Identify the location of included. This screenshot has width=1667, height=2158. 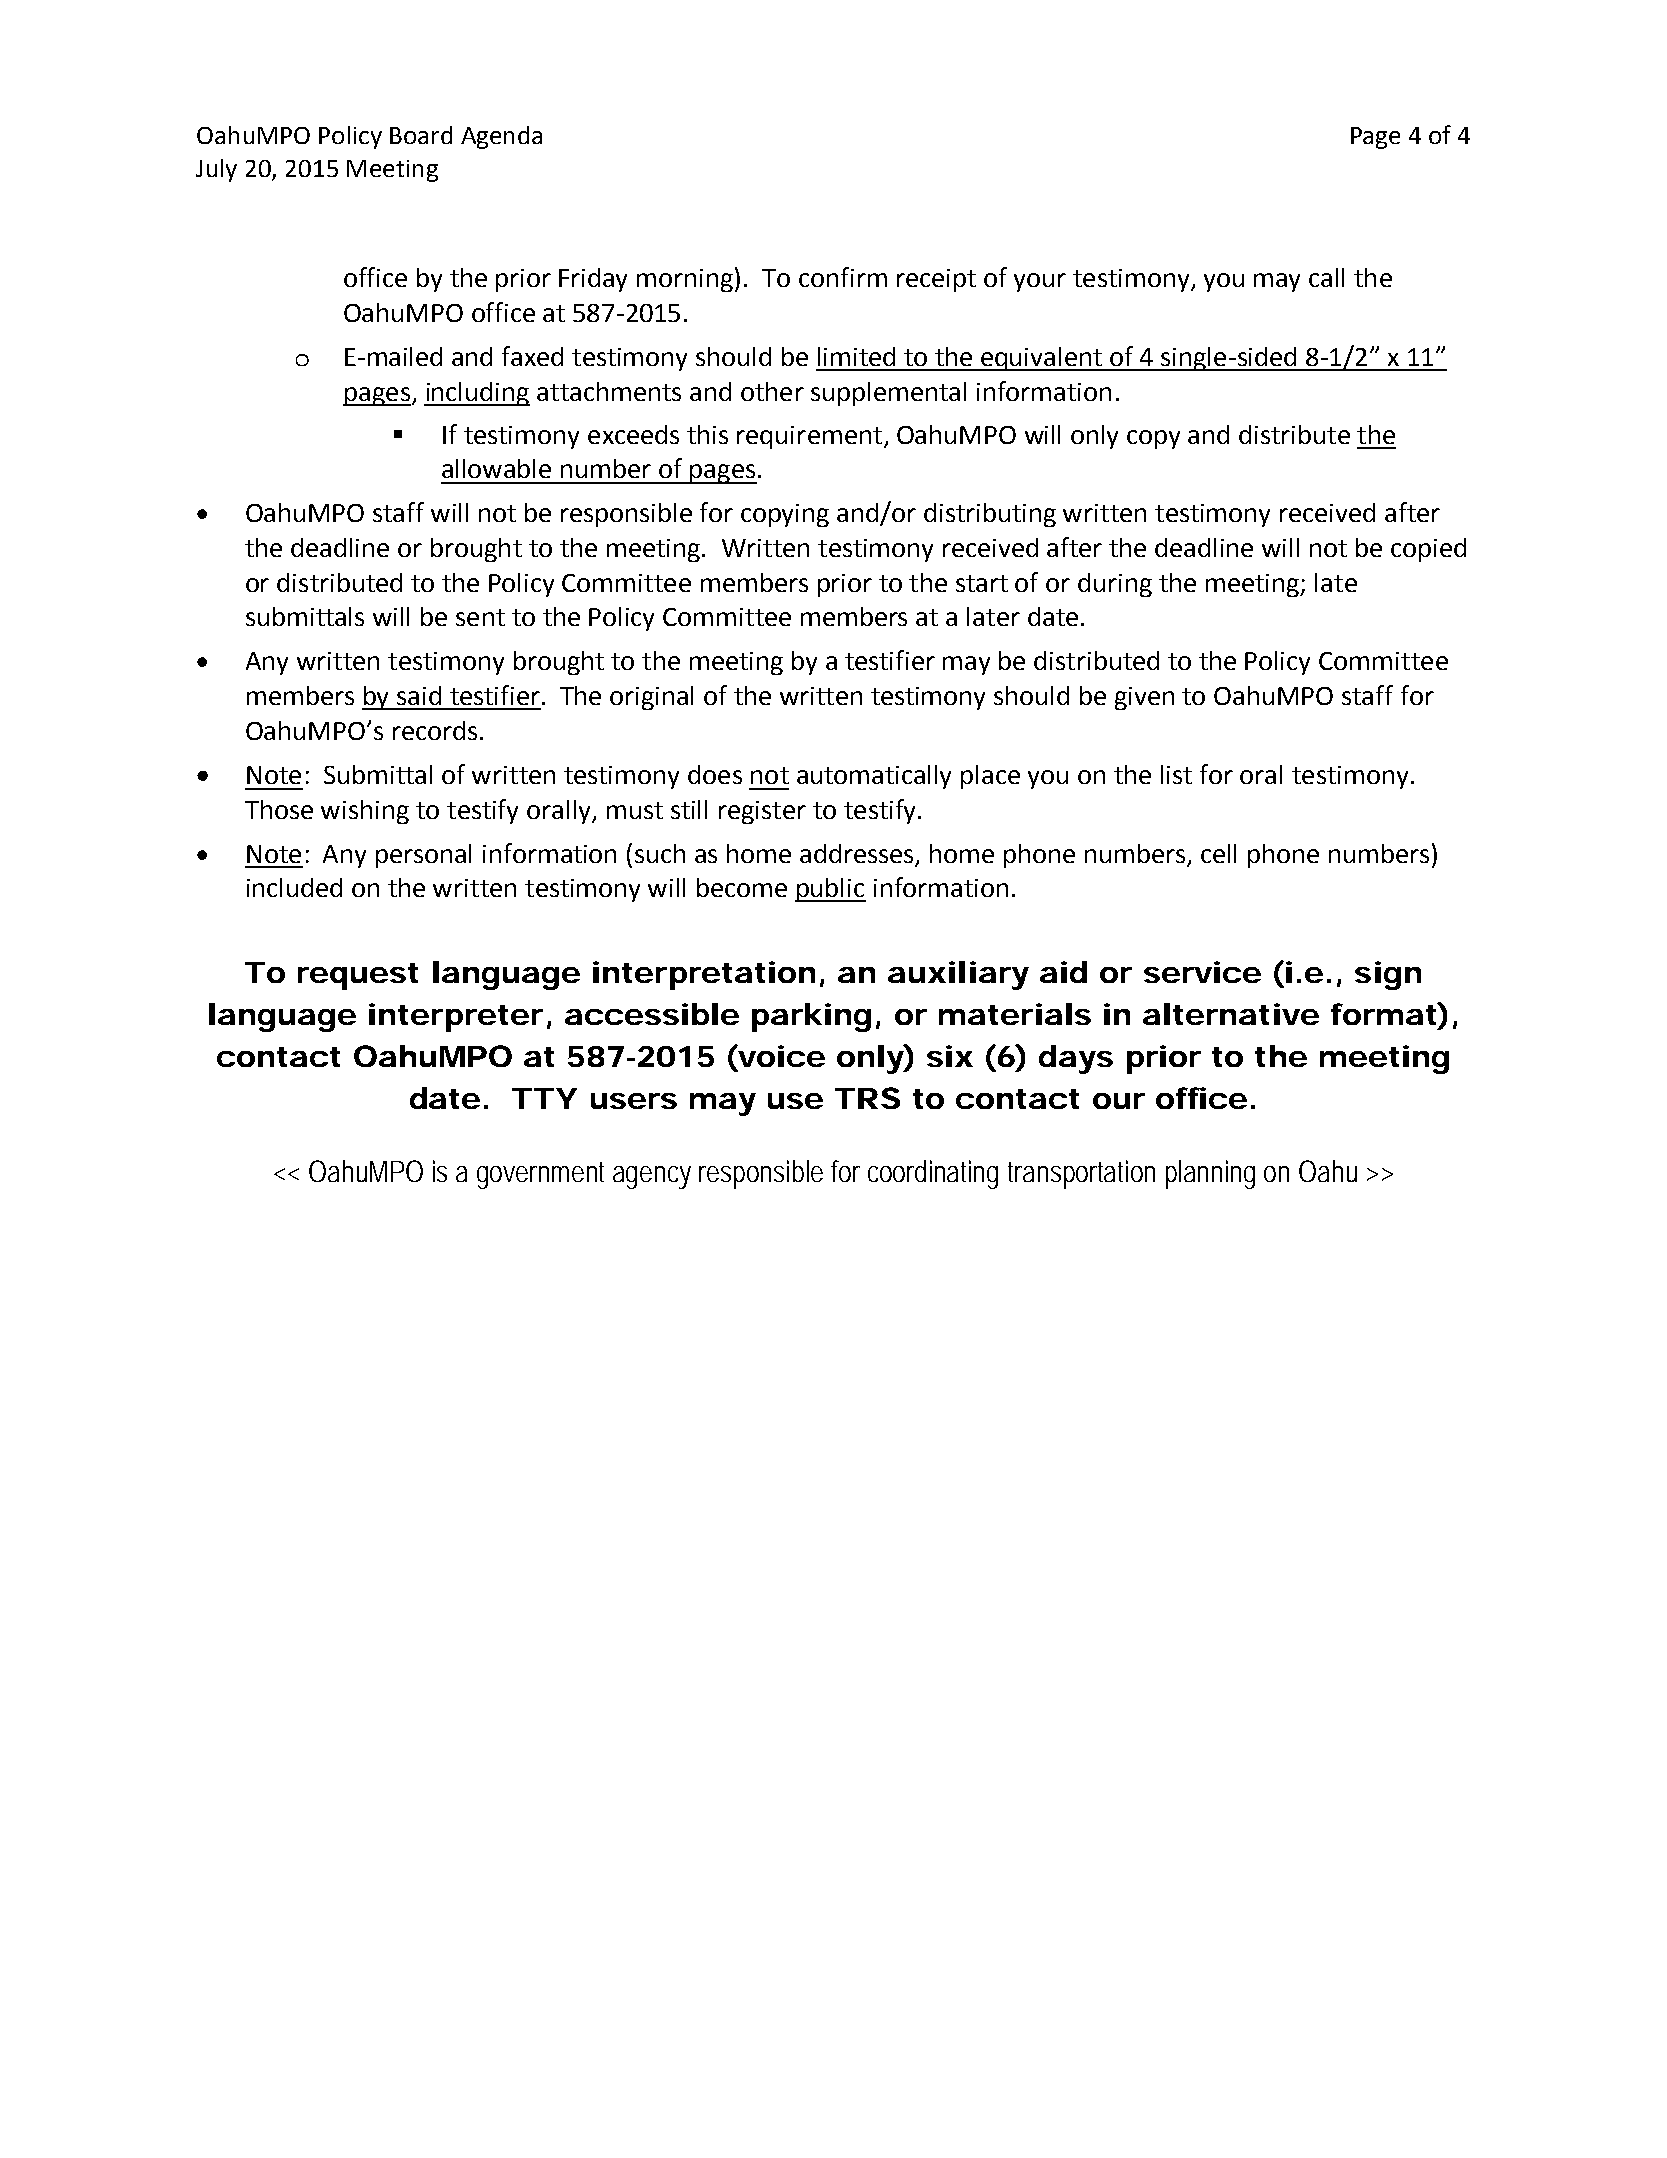
(294, 887).
